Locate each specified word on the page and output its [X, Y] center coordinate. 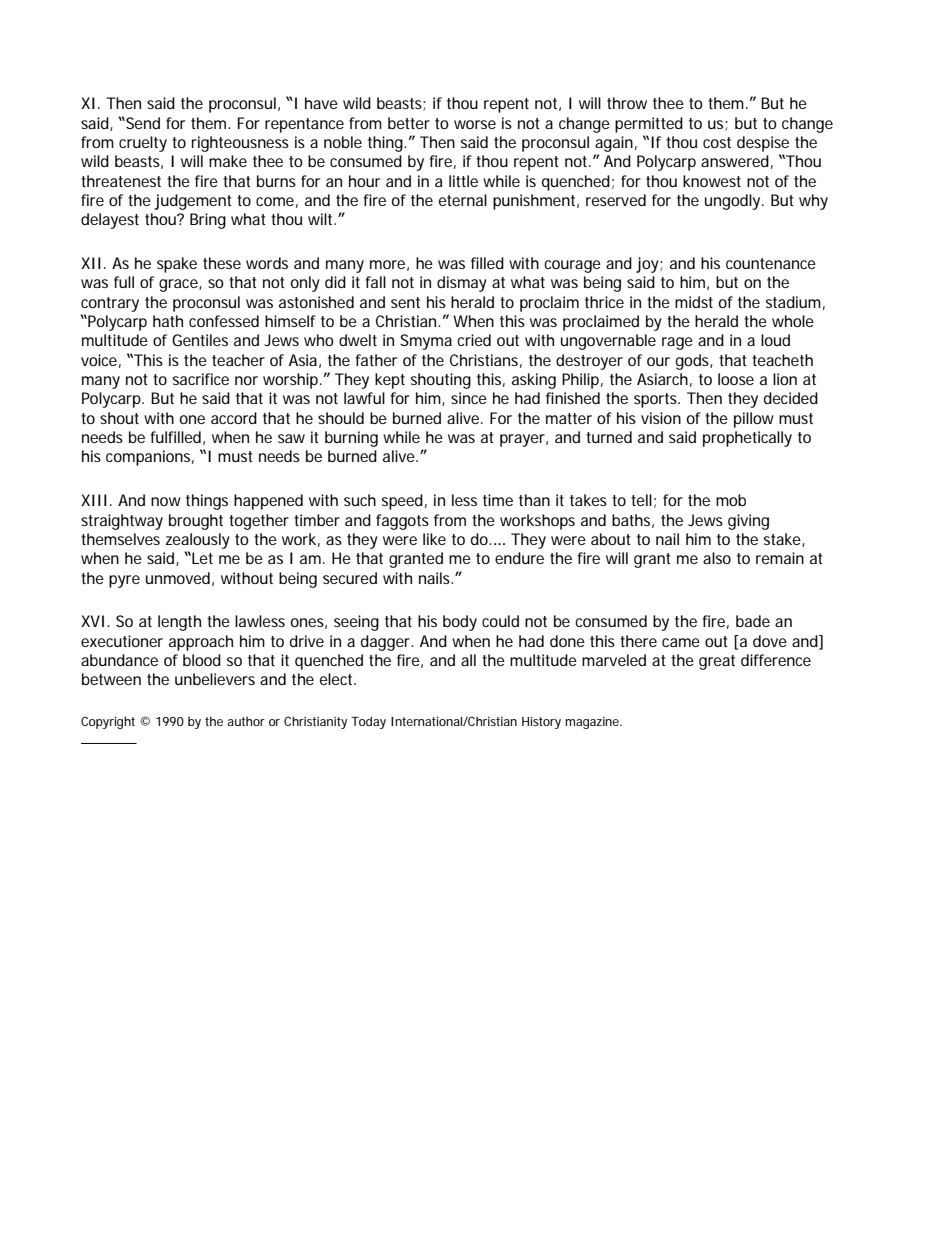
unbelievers [215, 679]
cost [717, 142]
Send [142, 123]
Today [368, 722]
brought [196, 522]
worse [475, 124]
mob [731, 500]
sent [405, 302]
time [498, 500]
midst [694, 302]
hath [168, 321]
